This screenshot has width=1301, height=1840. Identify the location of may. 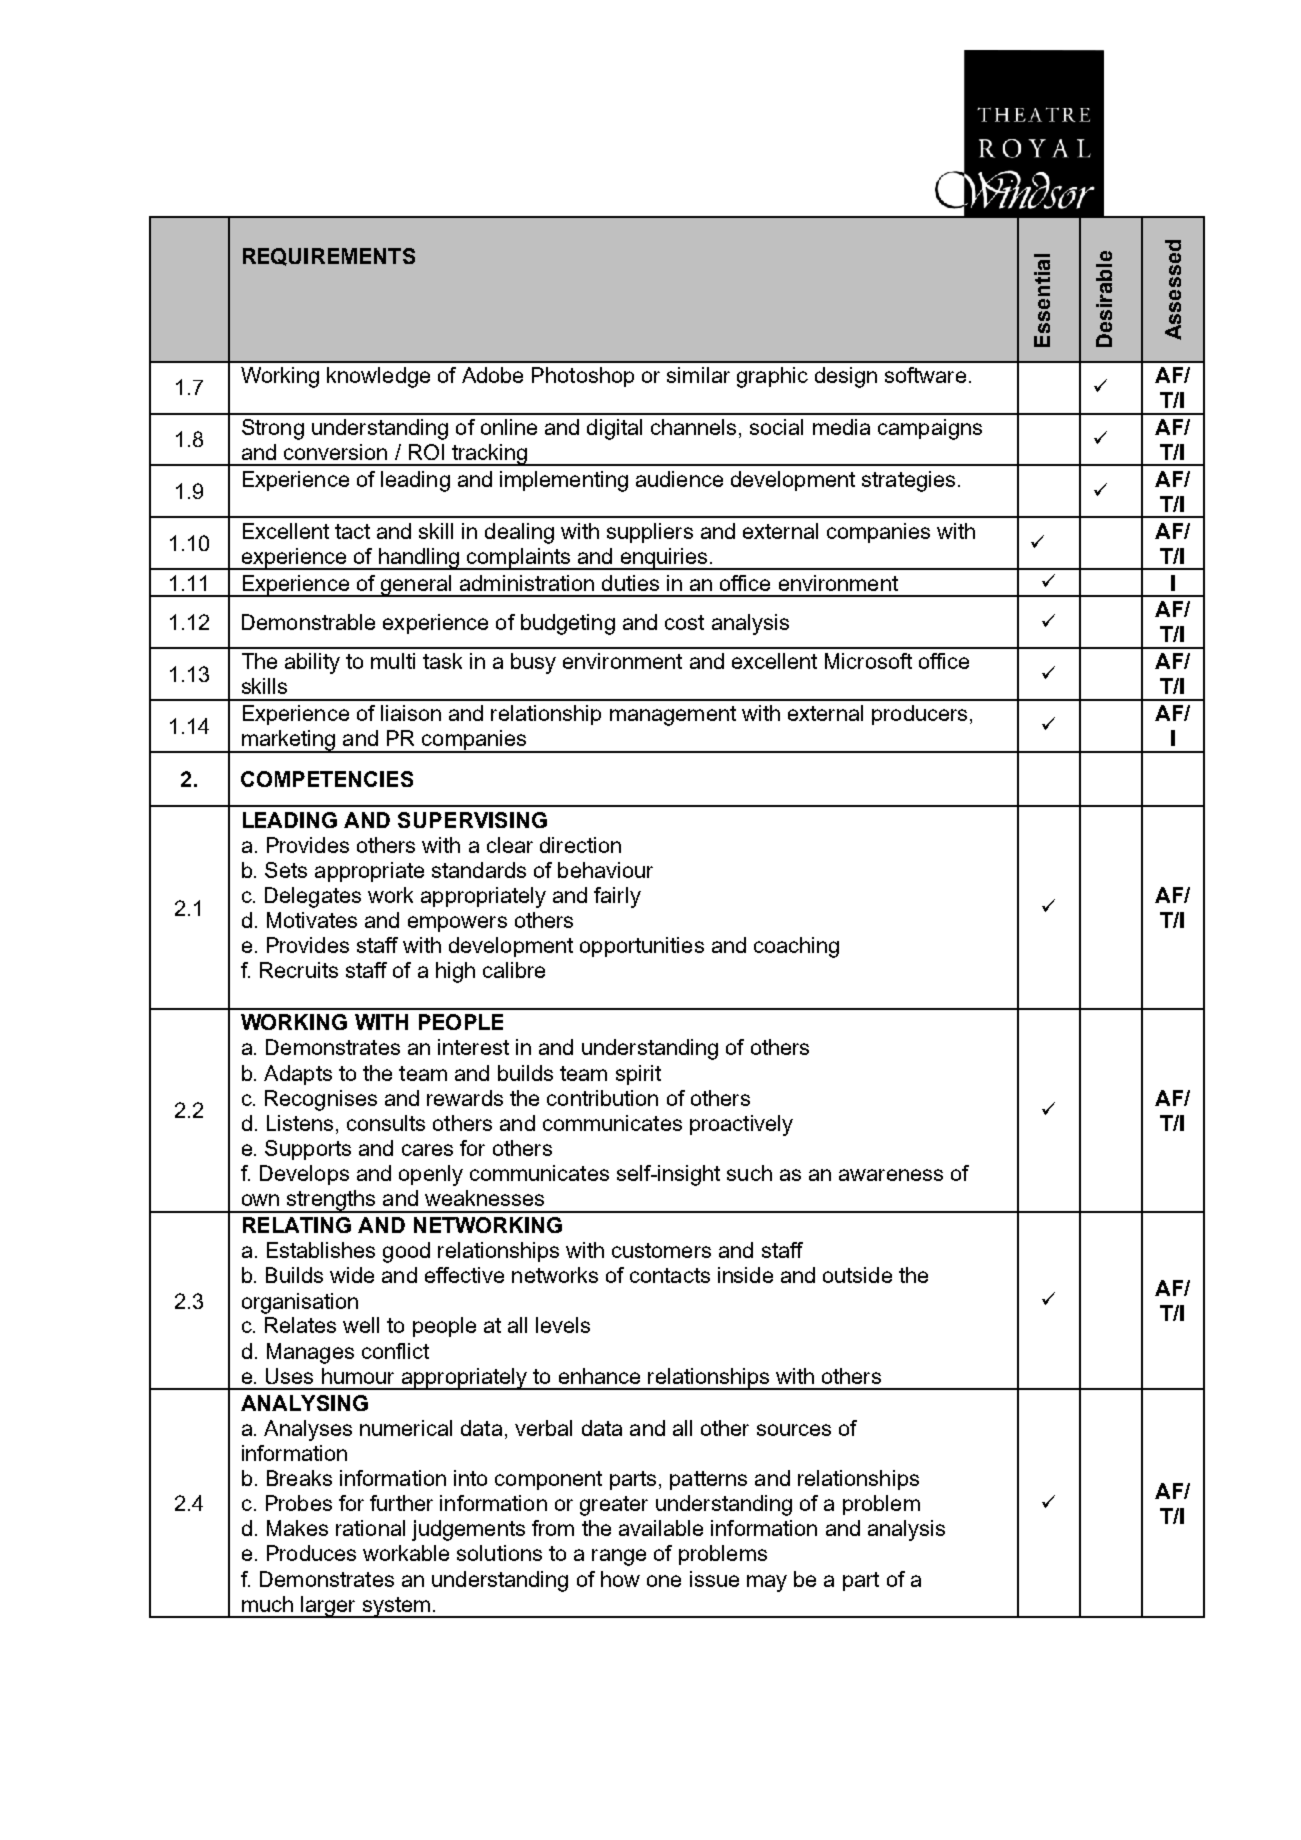
(767, 1583).
